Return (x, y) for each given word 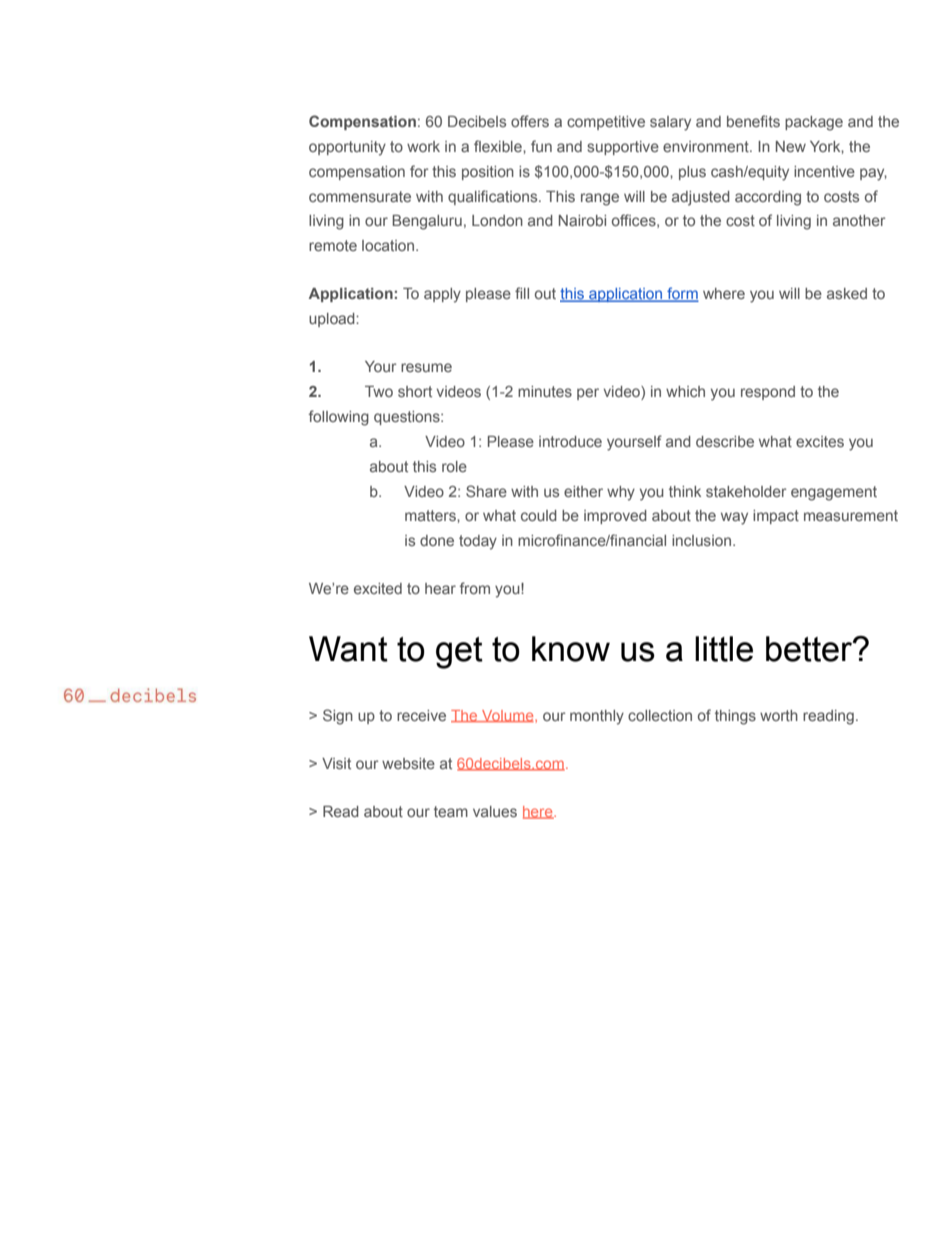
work (423, 146)
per (588, 394)
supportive (623, 148)
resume (426, 367)
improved (615, 517)
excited (378, 588)
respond (768, 393)
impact (776, 517)
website (408, 763)
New (791, 146)
